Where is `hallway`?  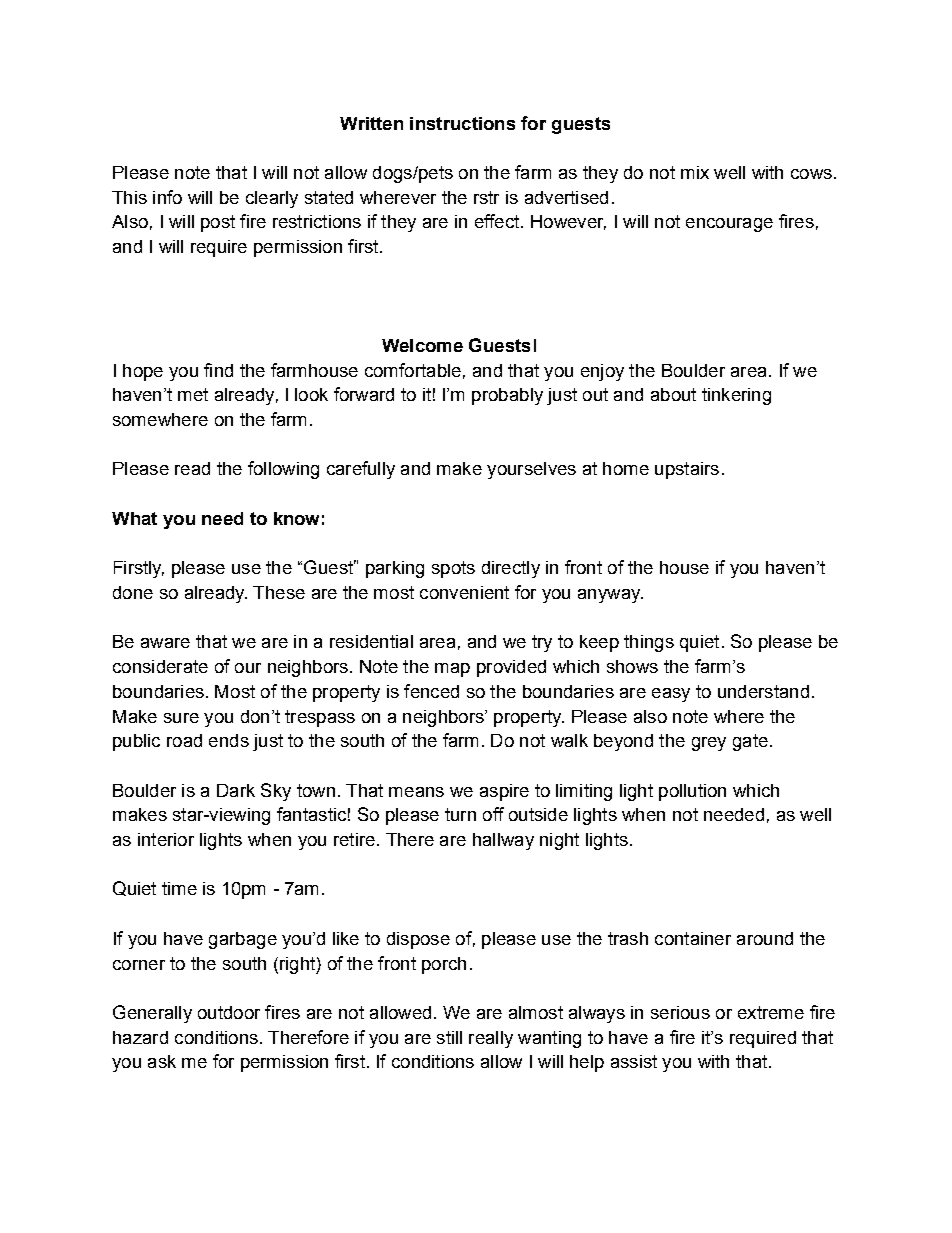
hallway is located at coordinates (503, 841).
